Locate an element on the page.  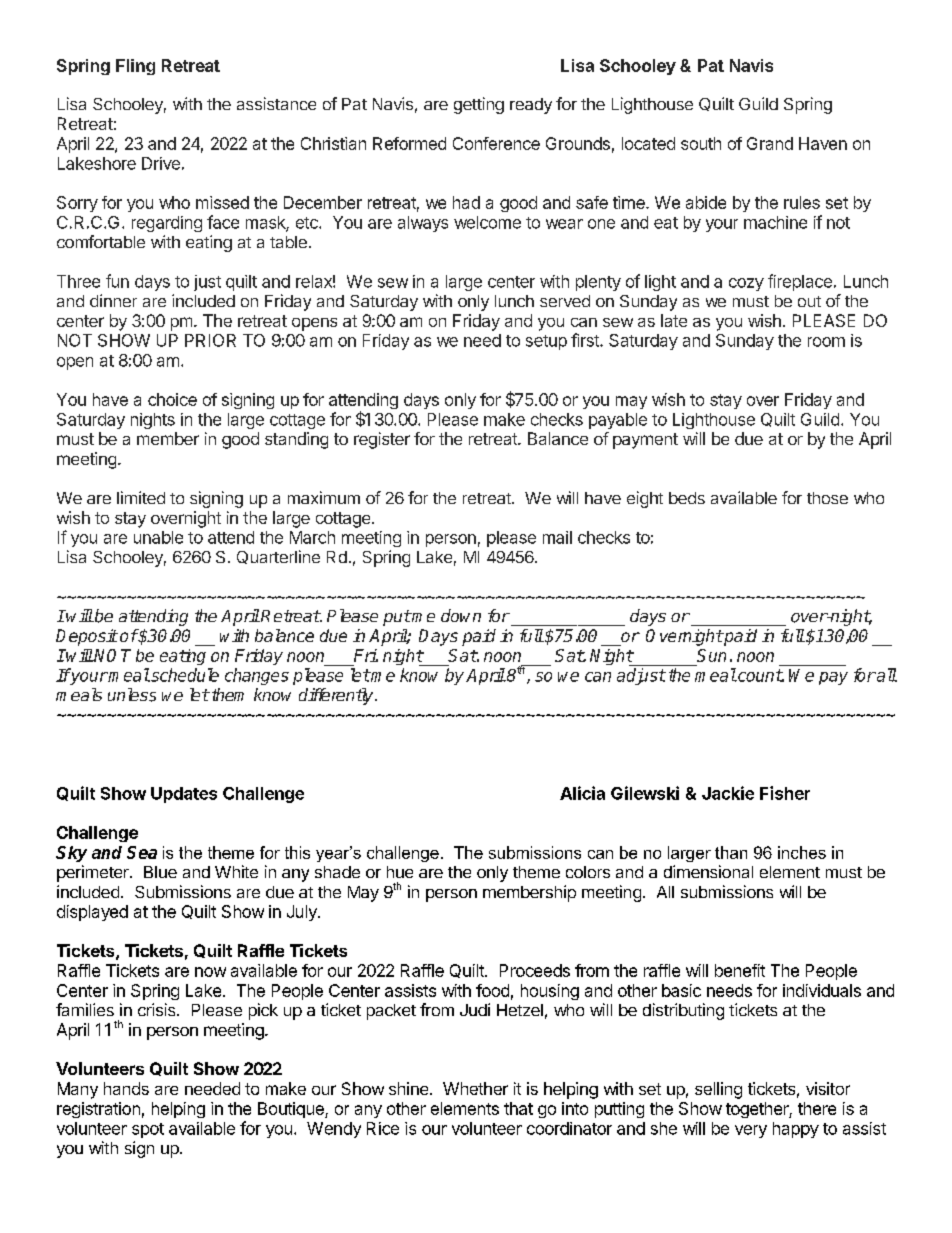
getting is located at coordinates (479, 105).
